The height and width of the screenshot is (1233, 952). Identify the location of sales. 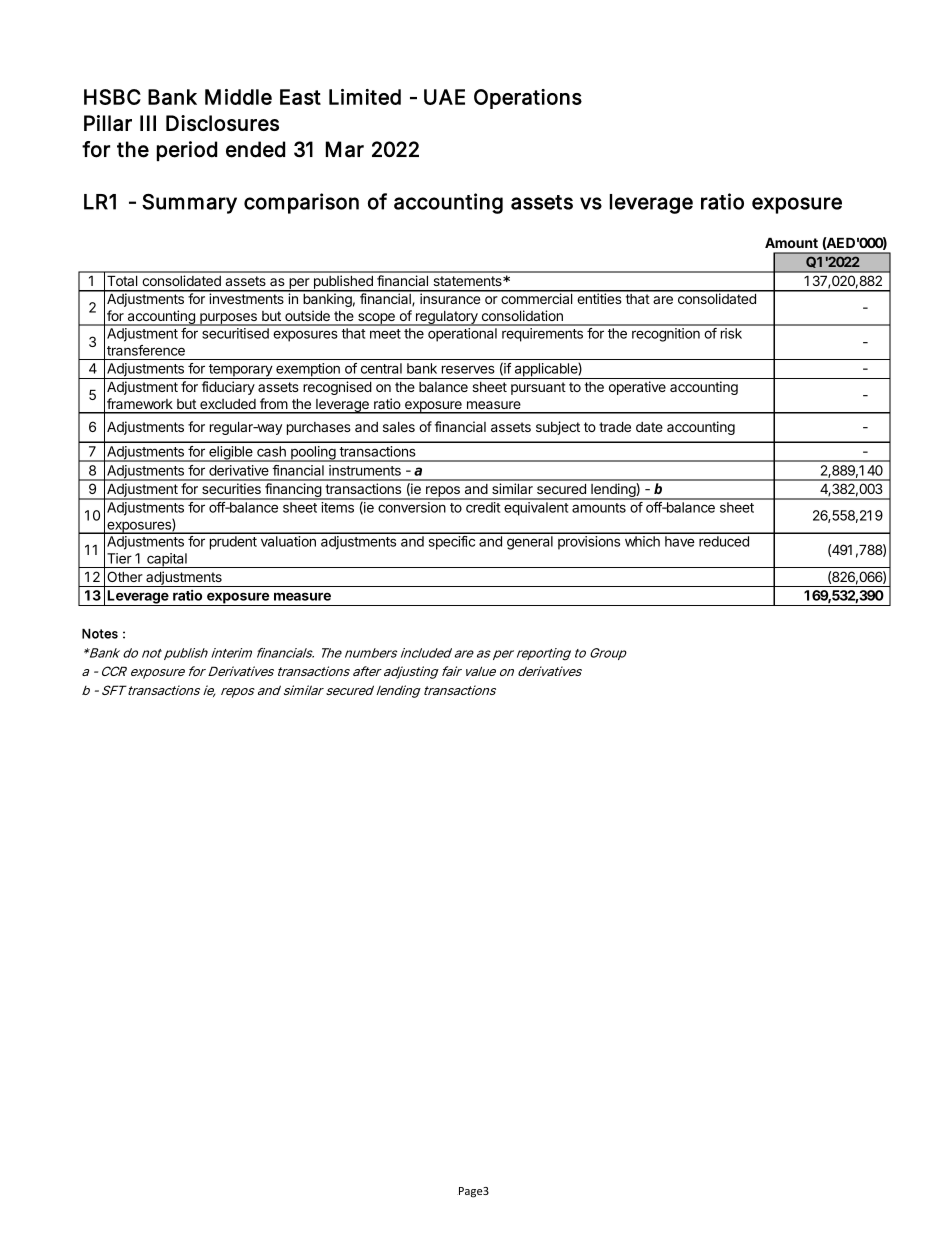
(399, 427).
